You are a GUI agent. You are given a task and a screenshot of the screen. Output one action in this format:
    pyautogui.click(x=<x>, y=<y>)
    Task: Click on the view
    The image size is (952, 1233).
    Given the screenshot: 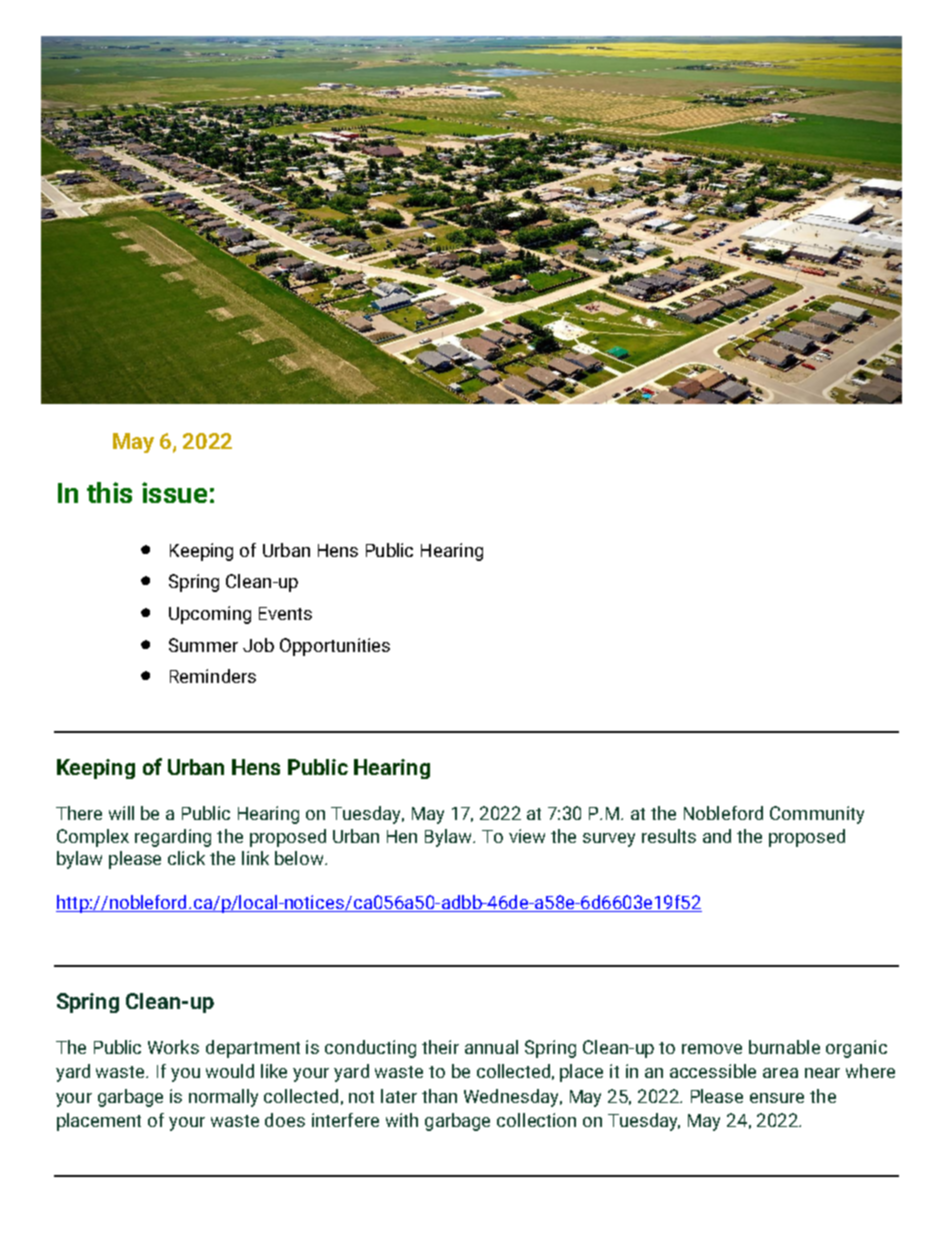 What is the action you would take?
    pyautogui.click(x=527, y=836)
